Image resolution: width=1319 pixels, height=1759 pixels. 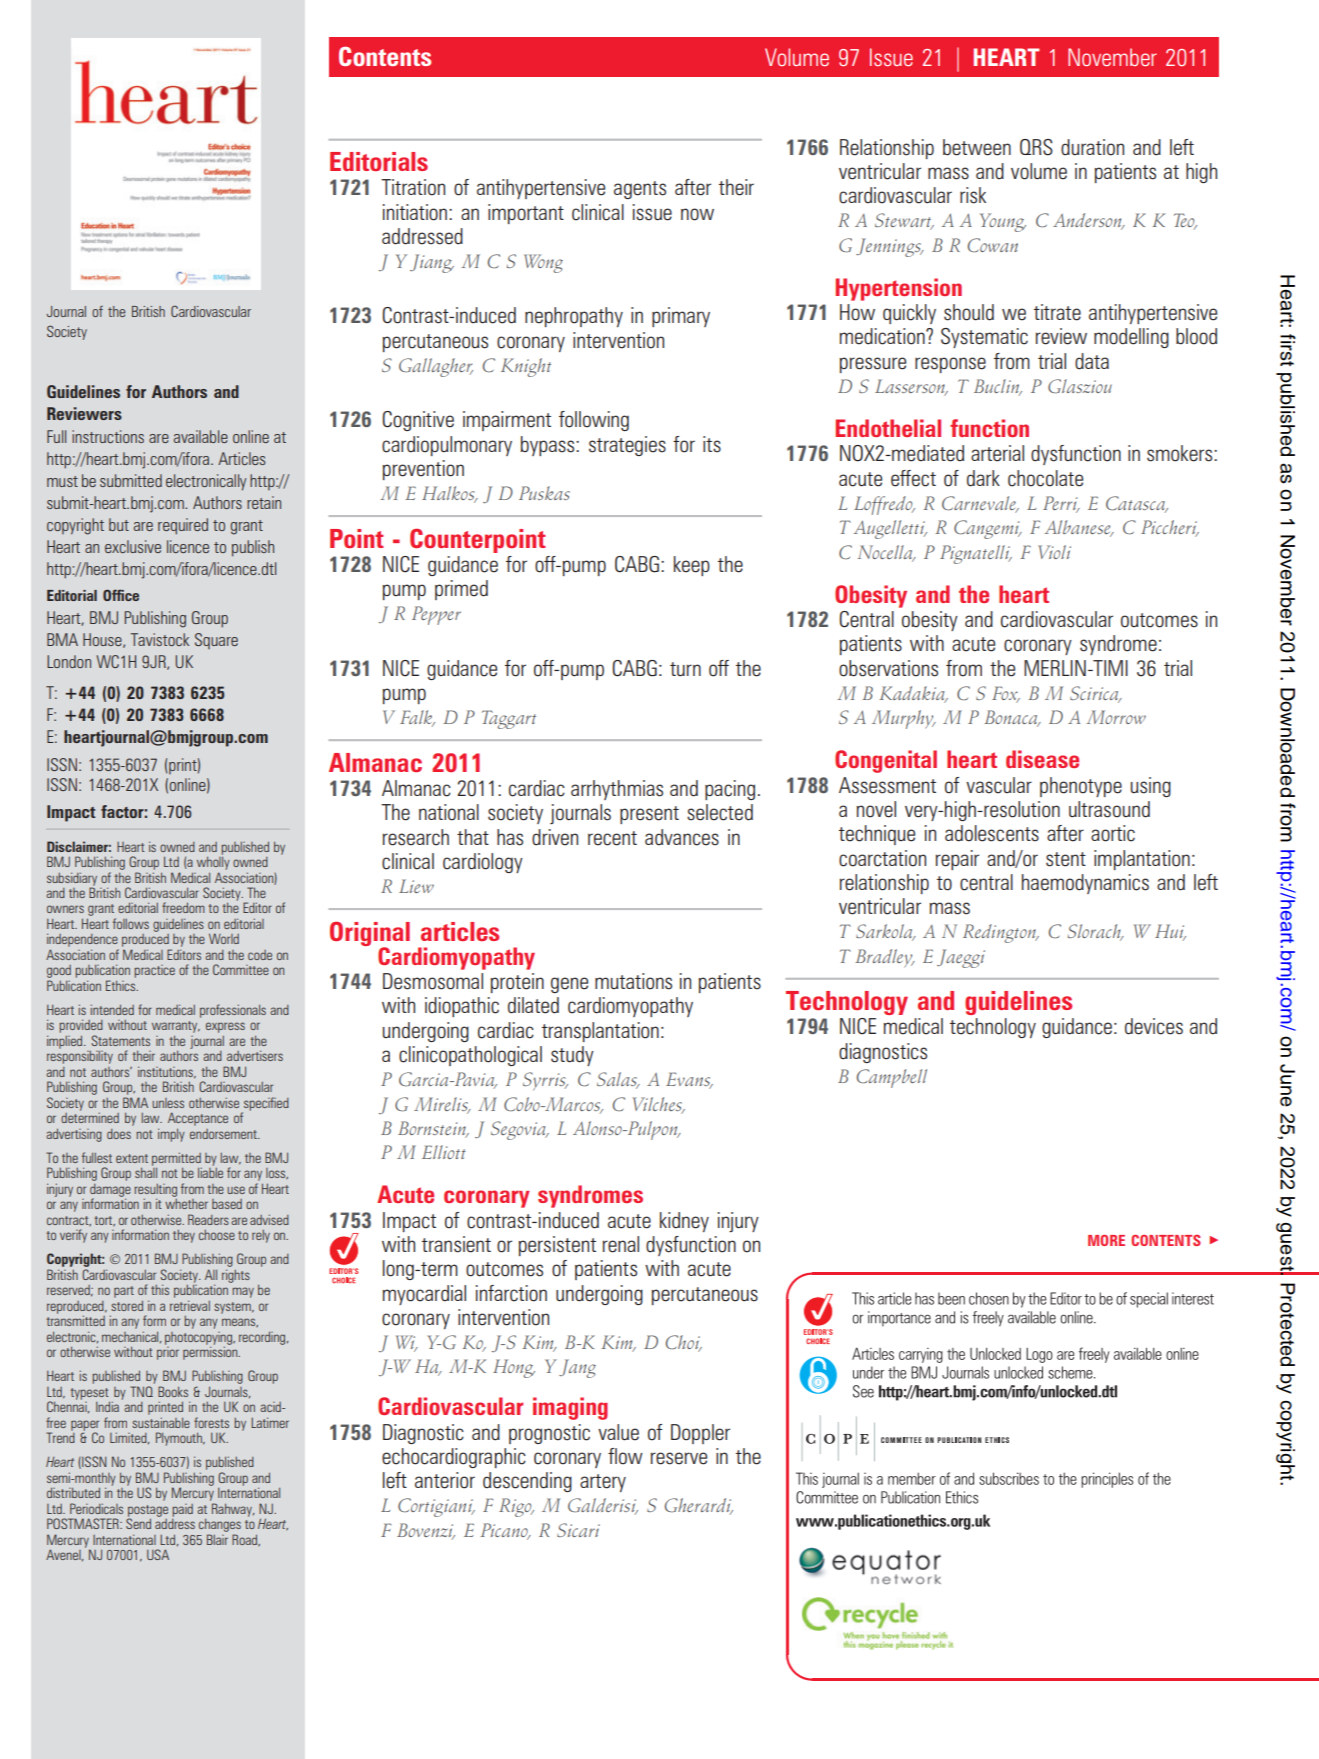 What do you see at coordinates (213, 862) in the document?
I see `wholly` at bounding box center [213, 862].
